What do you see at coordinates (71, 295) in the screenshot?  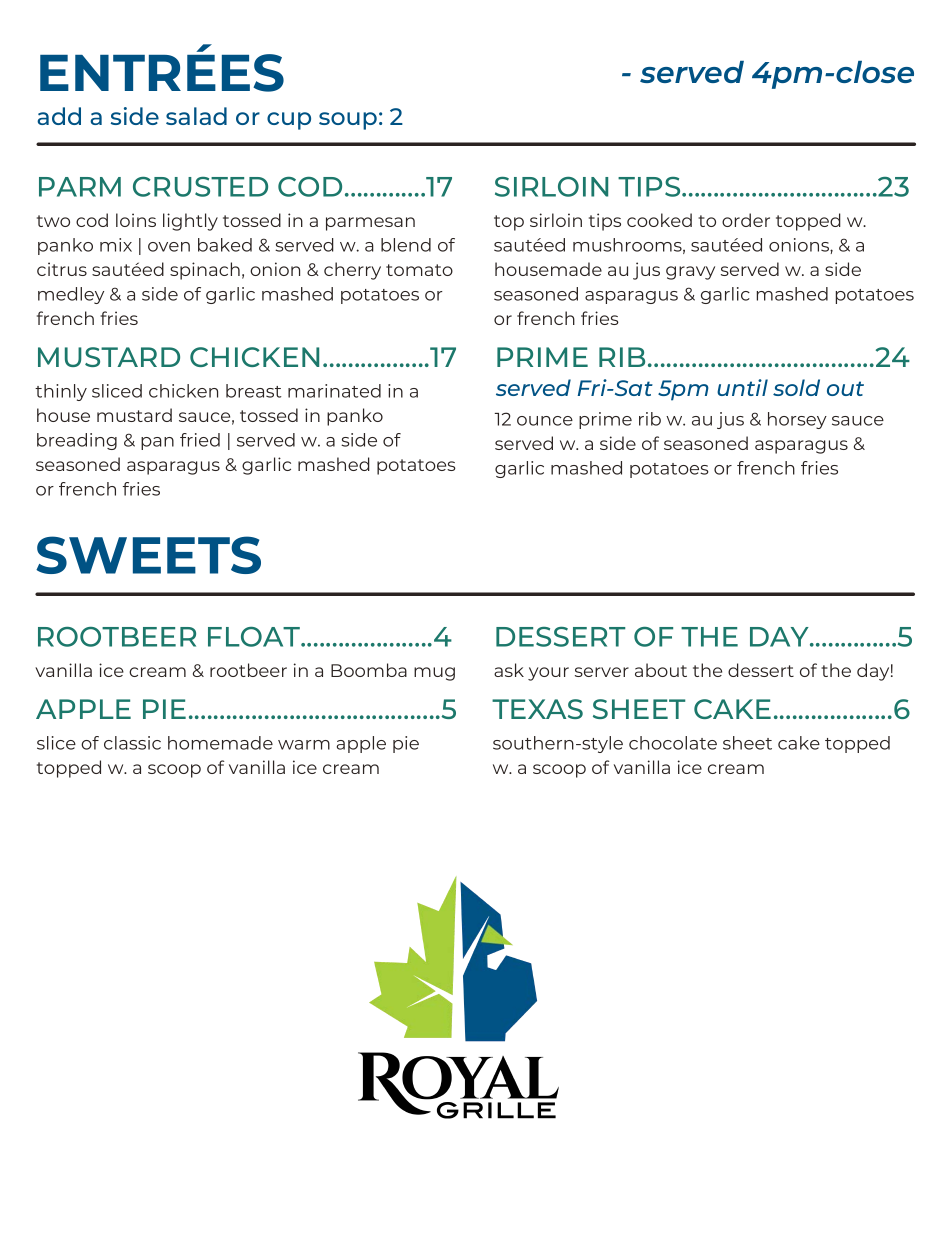 I see `medley` at bounding box center [71, 295].
